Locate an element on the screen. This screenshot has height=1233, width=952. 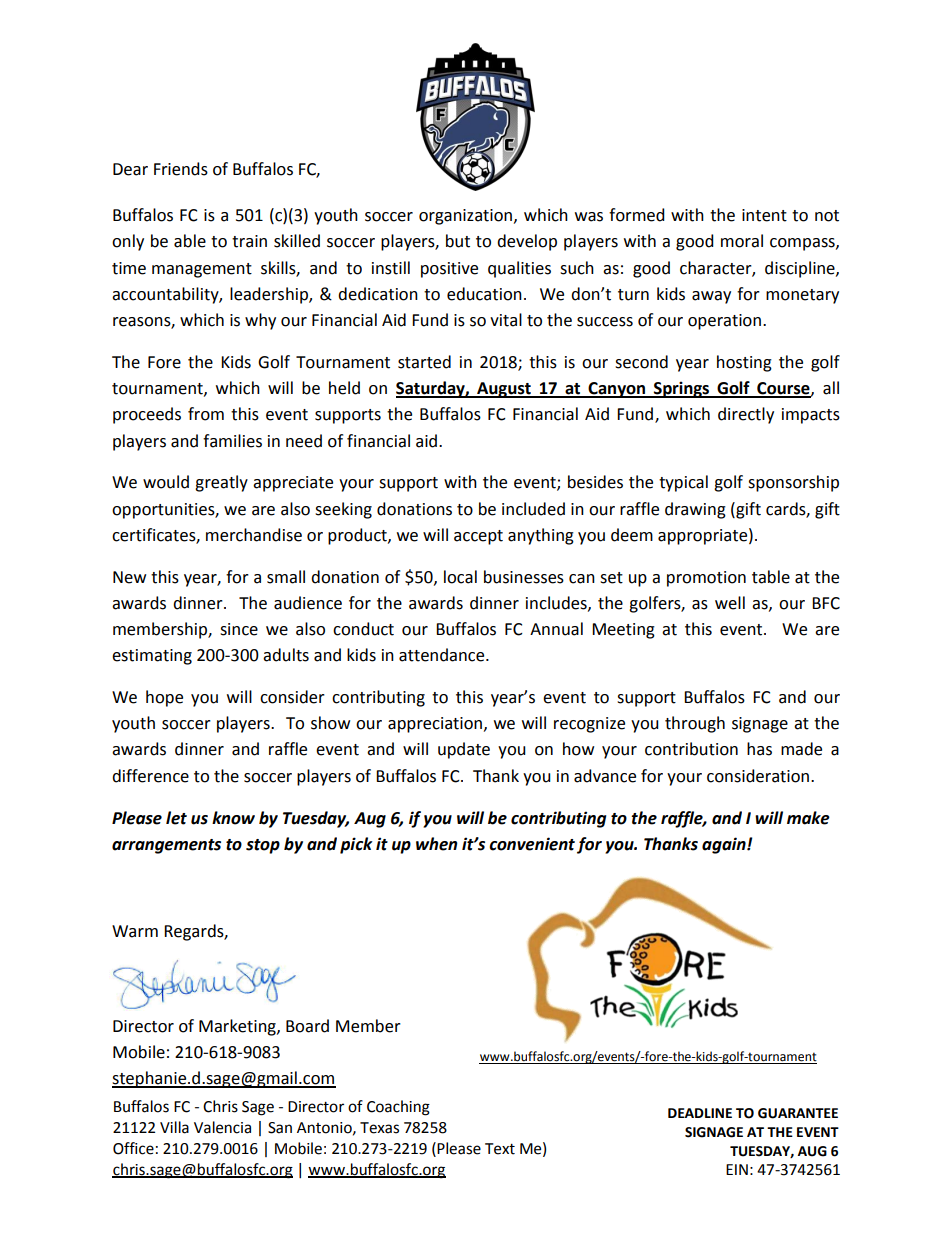
Friends is located at coordinates (181, 169).
